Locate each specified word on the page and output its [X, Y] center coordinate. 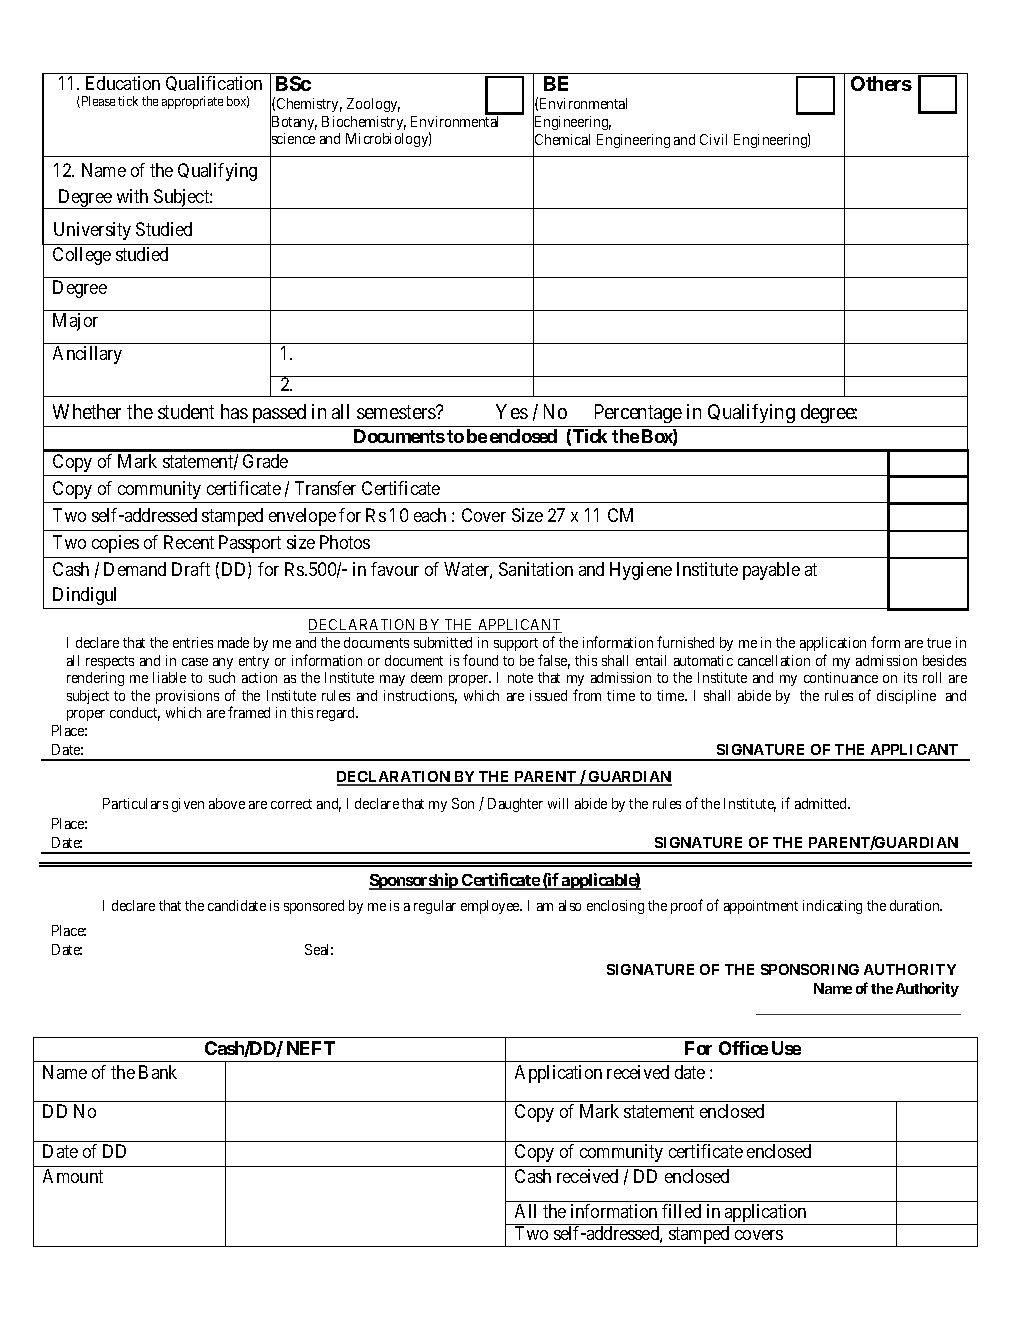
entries [193, 642]
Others [881, 83]
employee [491, 907]
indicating [832, 907]
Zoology [373, 105]
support [516, 644]
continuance [841, 677]
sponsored [314, 907]
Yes [512, 411]
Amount [73, 1176]
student [186, 411]
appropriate [192, 102]
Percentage [637, 415]
